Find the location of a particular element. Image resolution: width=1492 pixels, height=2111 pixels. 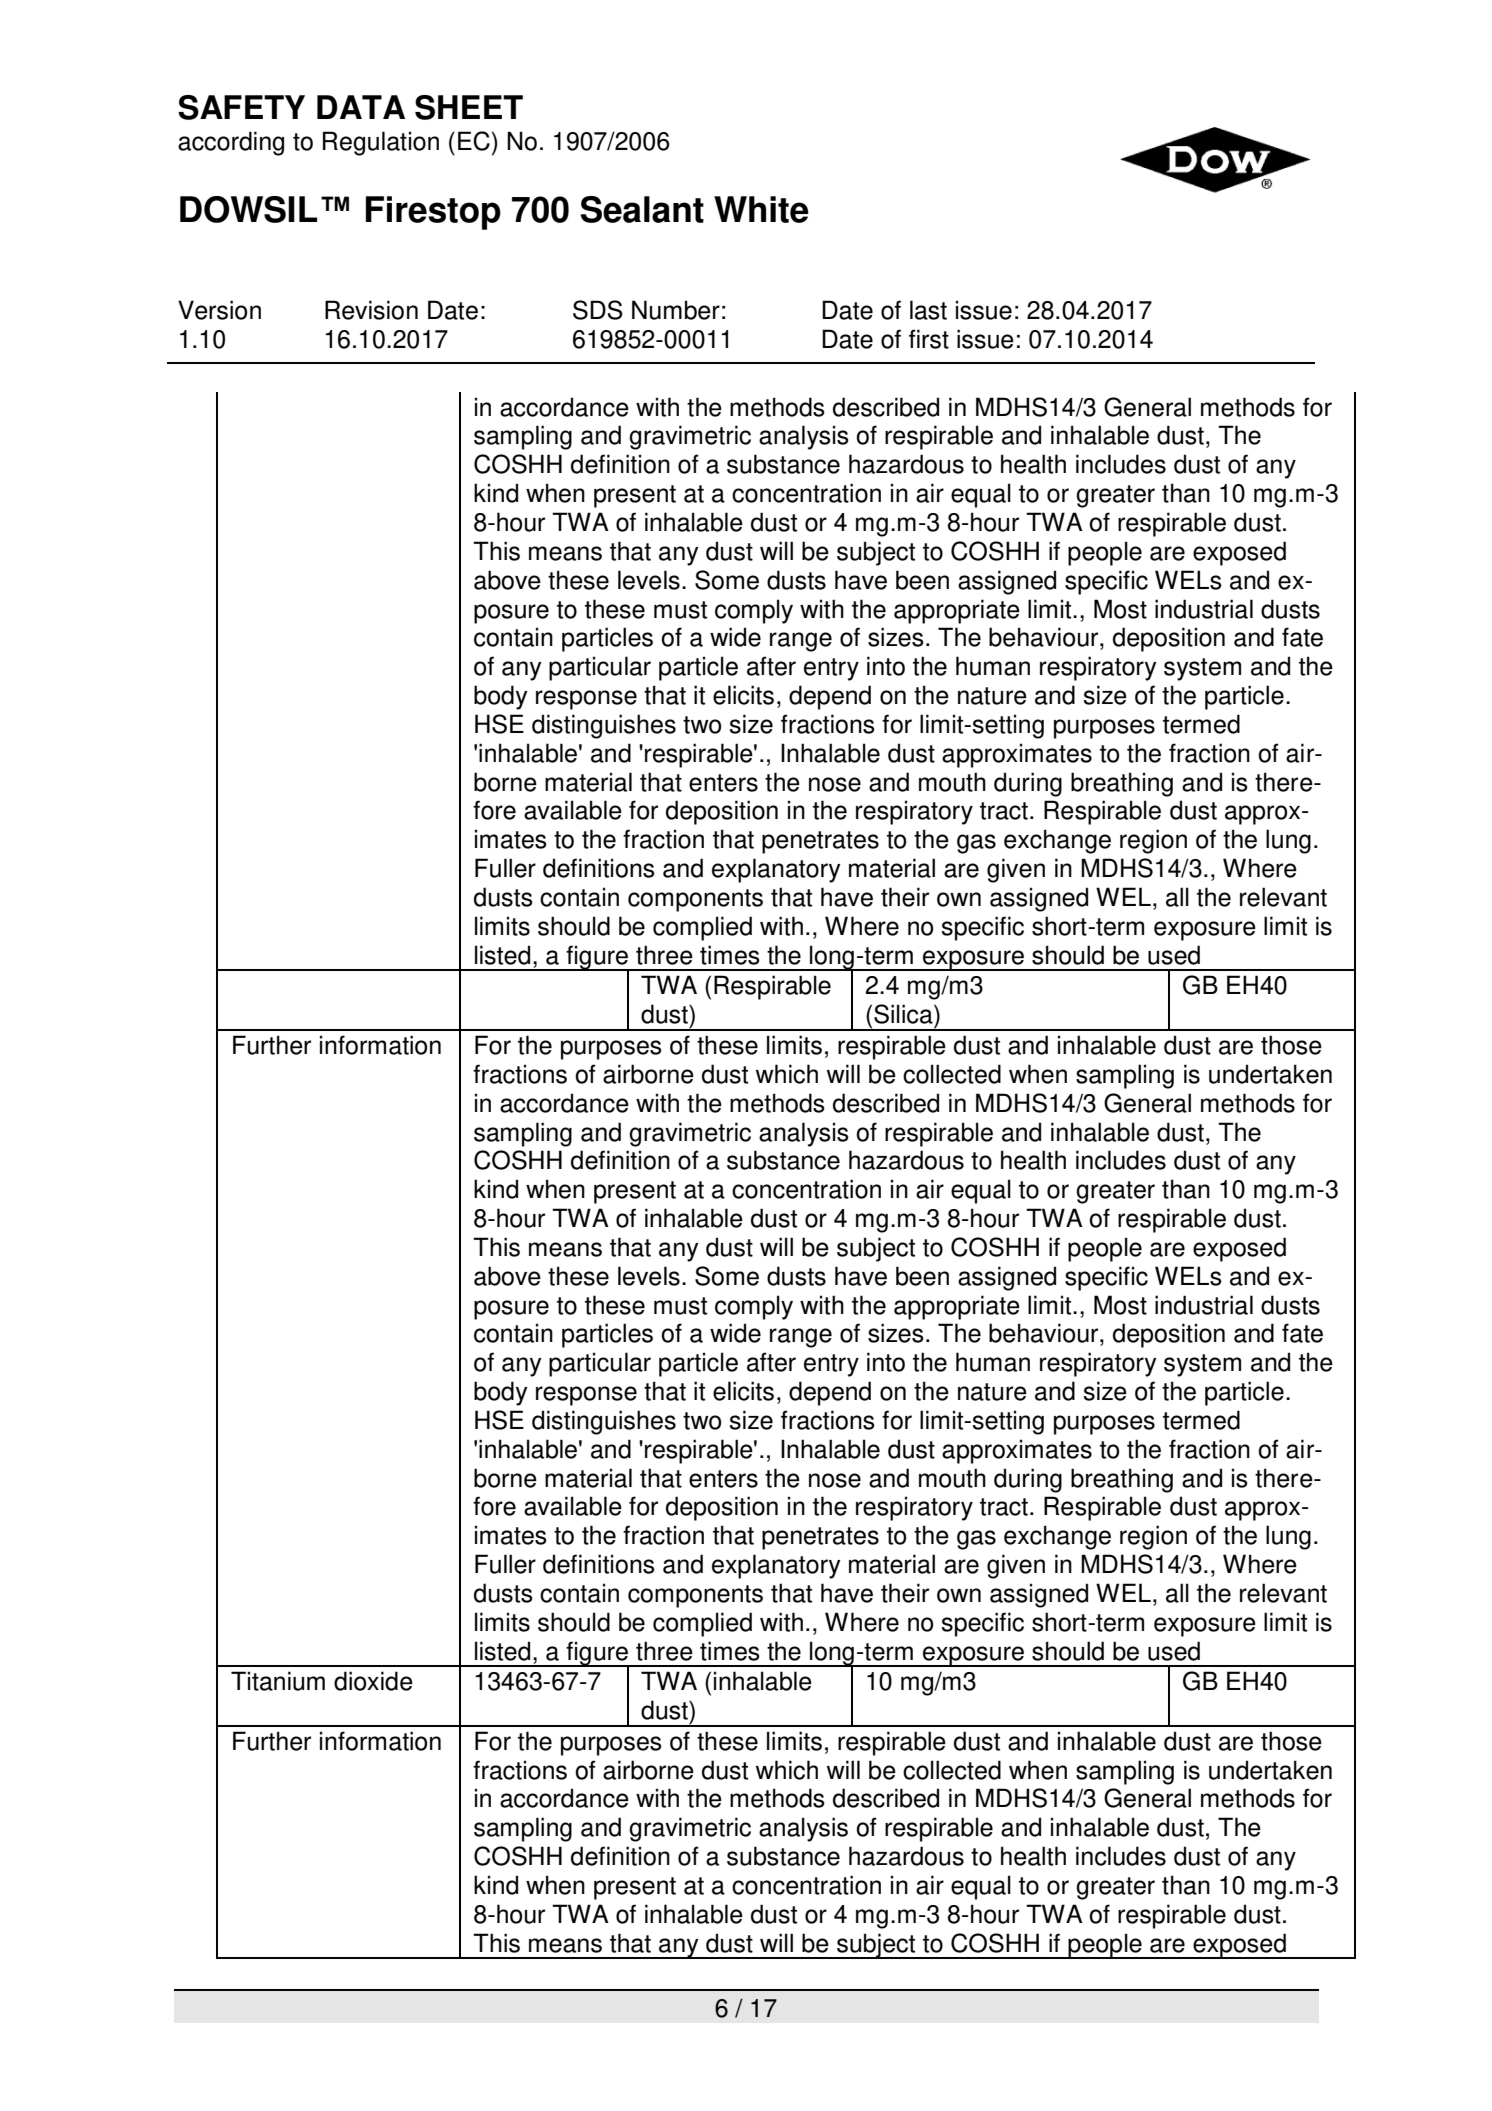

first is located at coordinates (929, 339).
